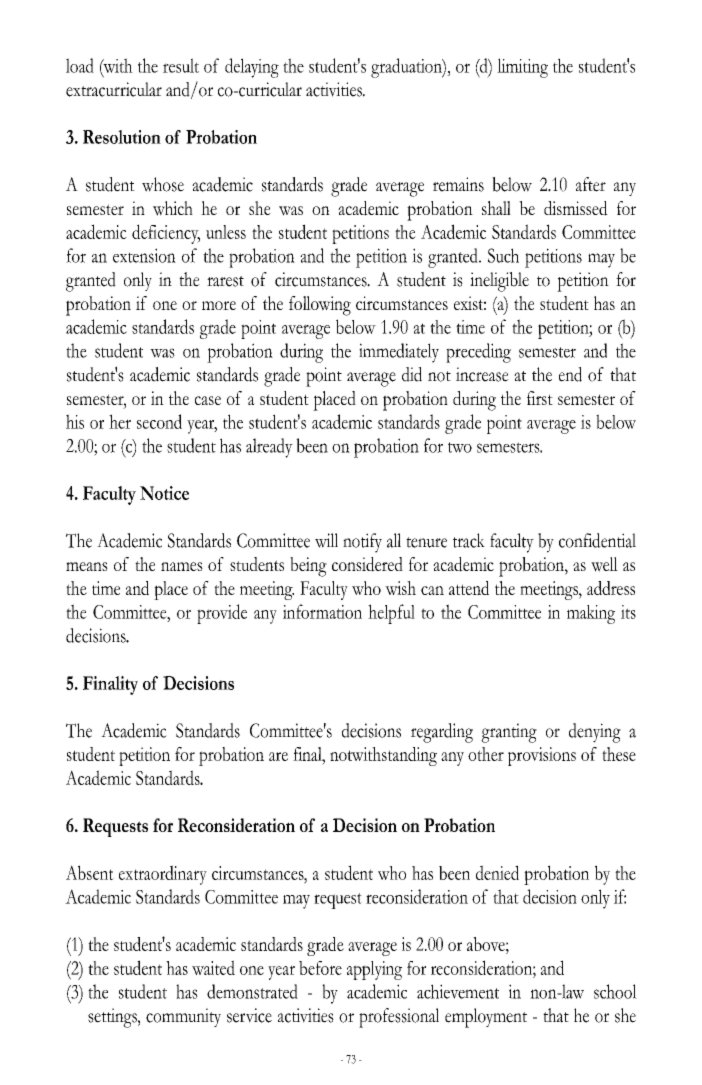 The image size is (702, 1085). Describe the element at coordinates (183, 1017) in the screenshot. I see `community` at that location.
